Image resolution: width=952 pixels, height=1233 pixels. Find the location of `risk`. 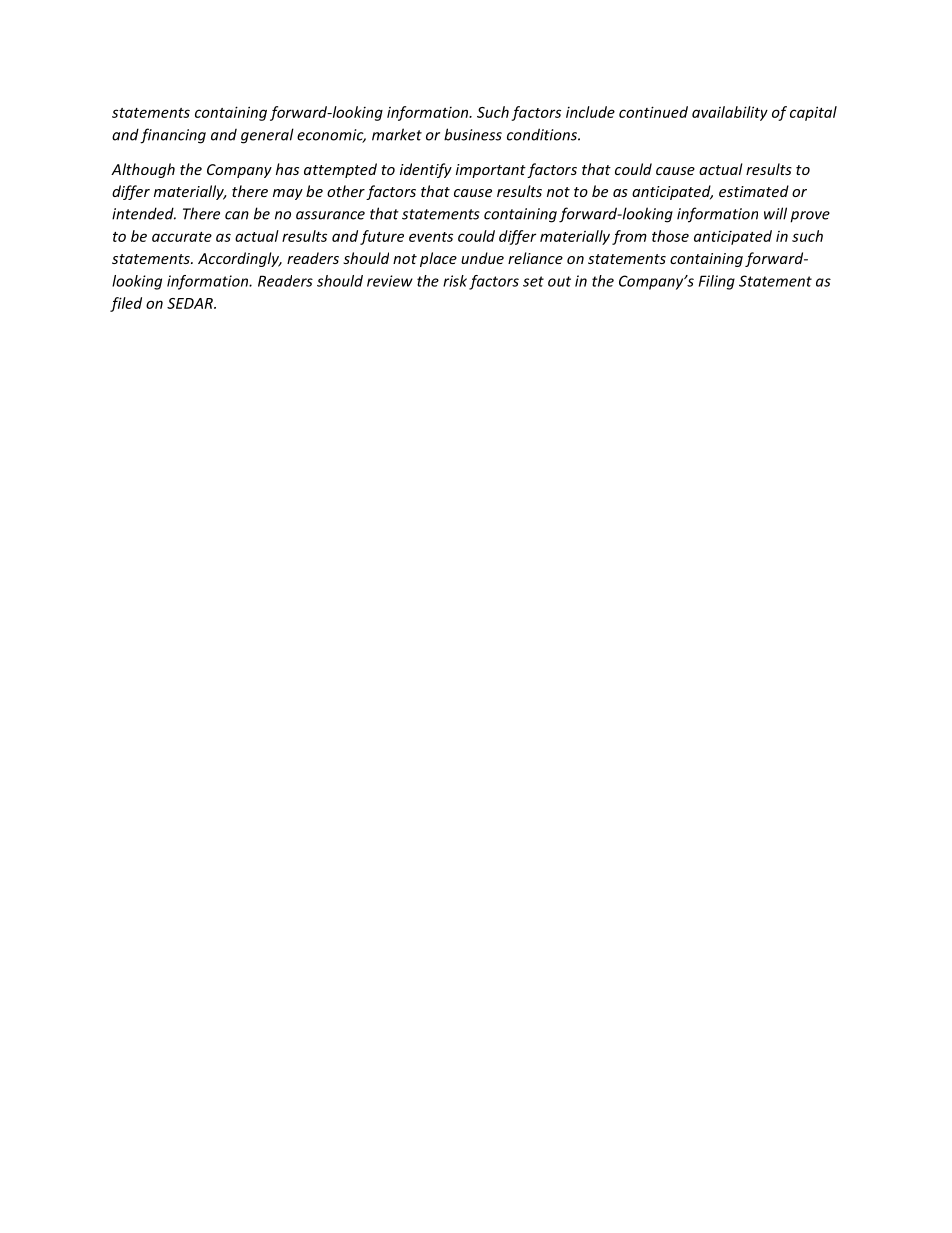

risk is located at coordinates (455, 281).
